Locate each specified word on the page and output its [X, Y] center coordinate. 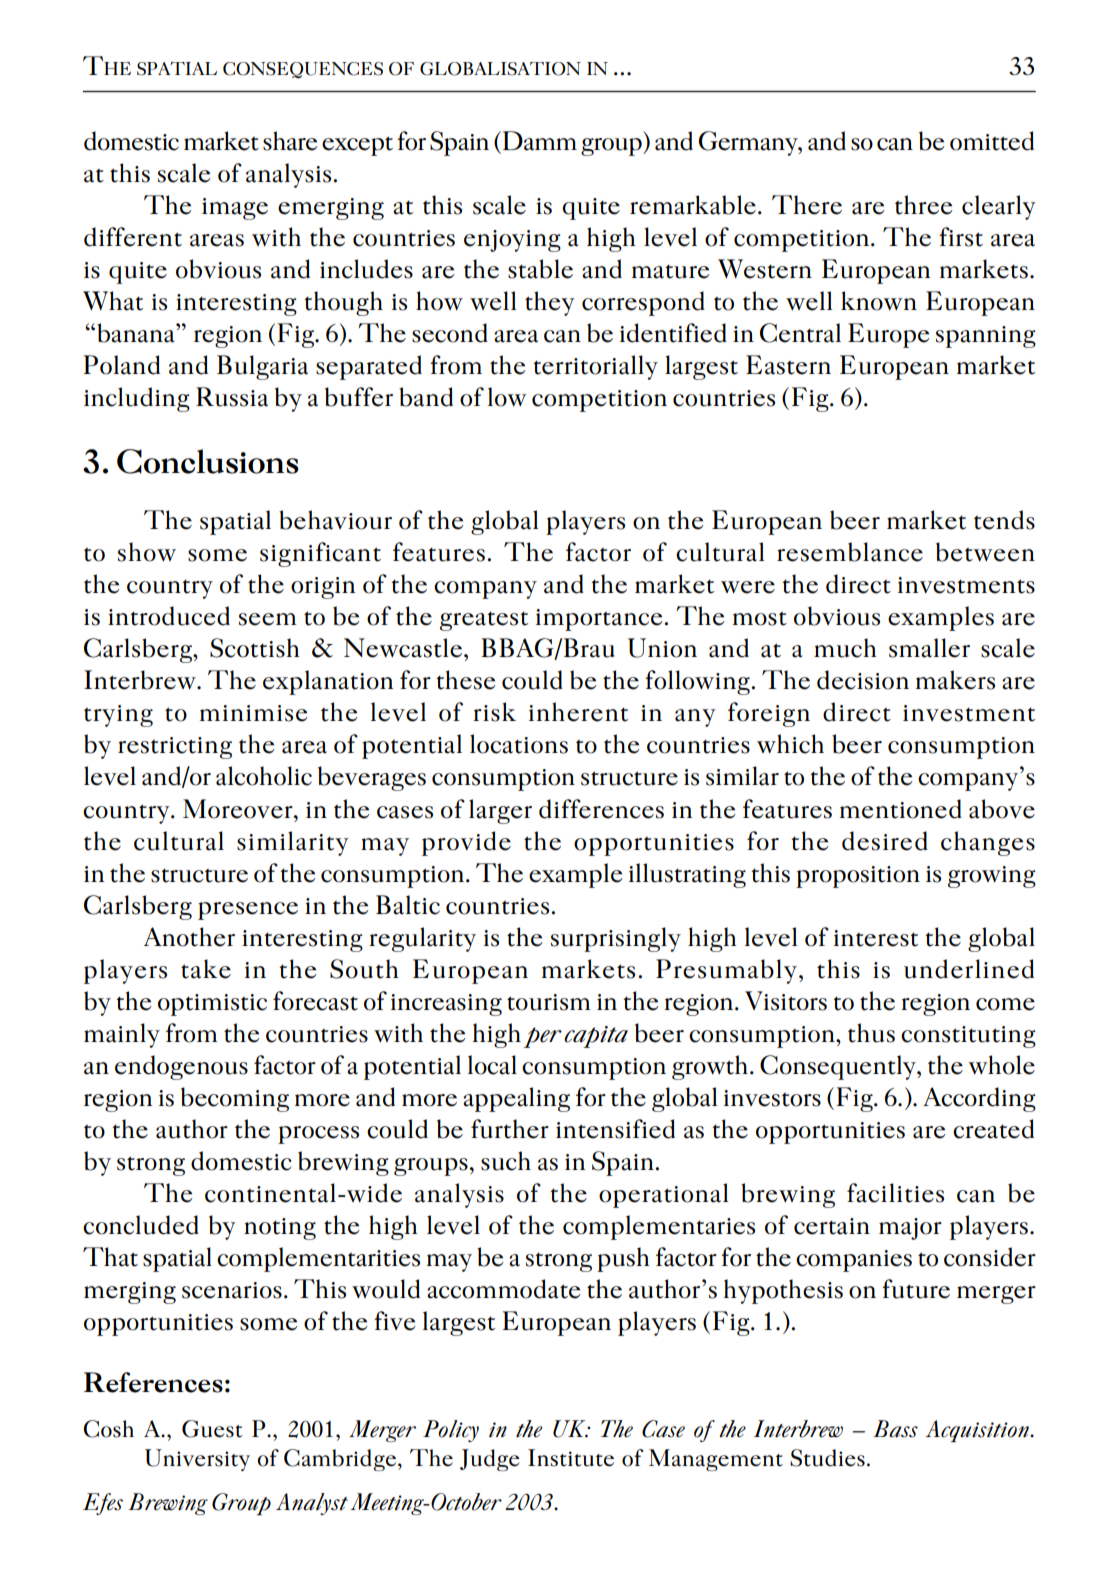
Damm [540, 141]
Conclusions [207, 461]
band [426, 397]
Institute [571, 1458]
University [197, 1460]
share [290, 141]
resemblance [850, 552]
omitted [992, 141]
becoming [235, 1099]
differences [601, 809]
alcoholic [264, 776]
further [510, 1129]
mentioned [901, 809]
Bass [895, 1429]
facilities [895, 1193]
